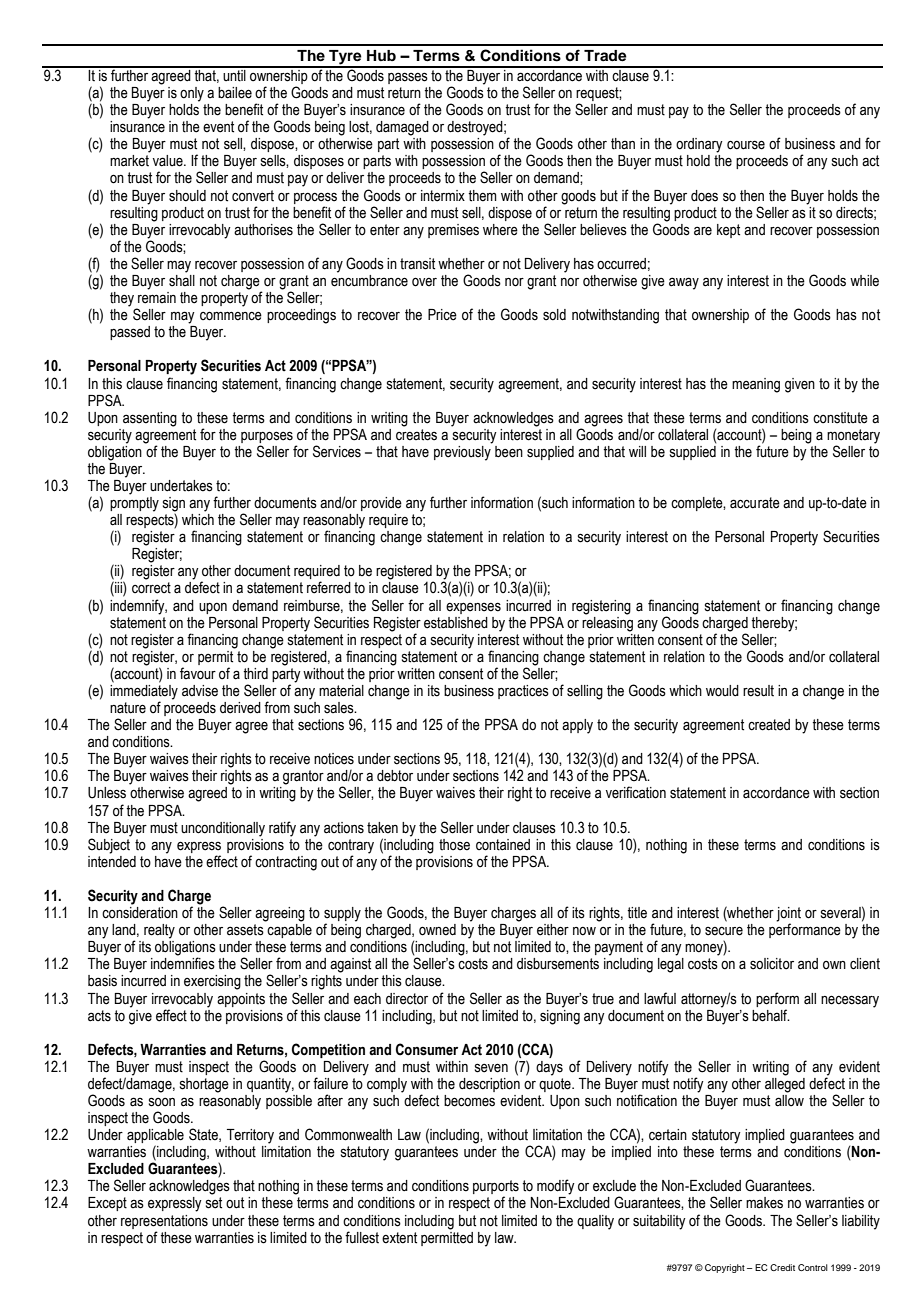 The height and width of the screenshot is (1308, 924). Describe the element at coordinates (192, 94) in the screenshot. I see `only` at that location.
